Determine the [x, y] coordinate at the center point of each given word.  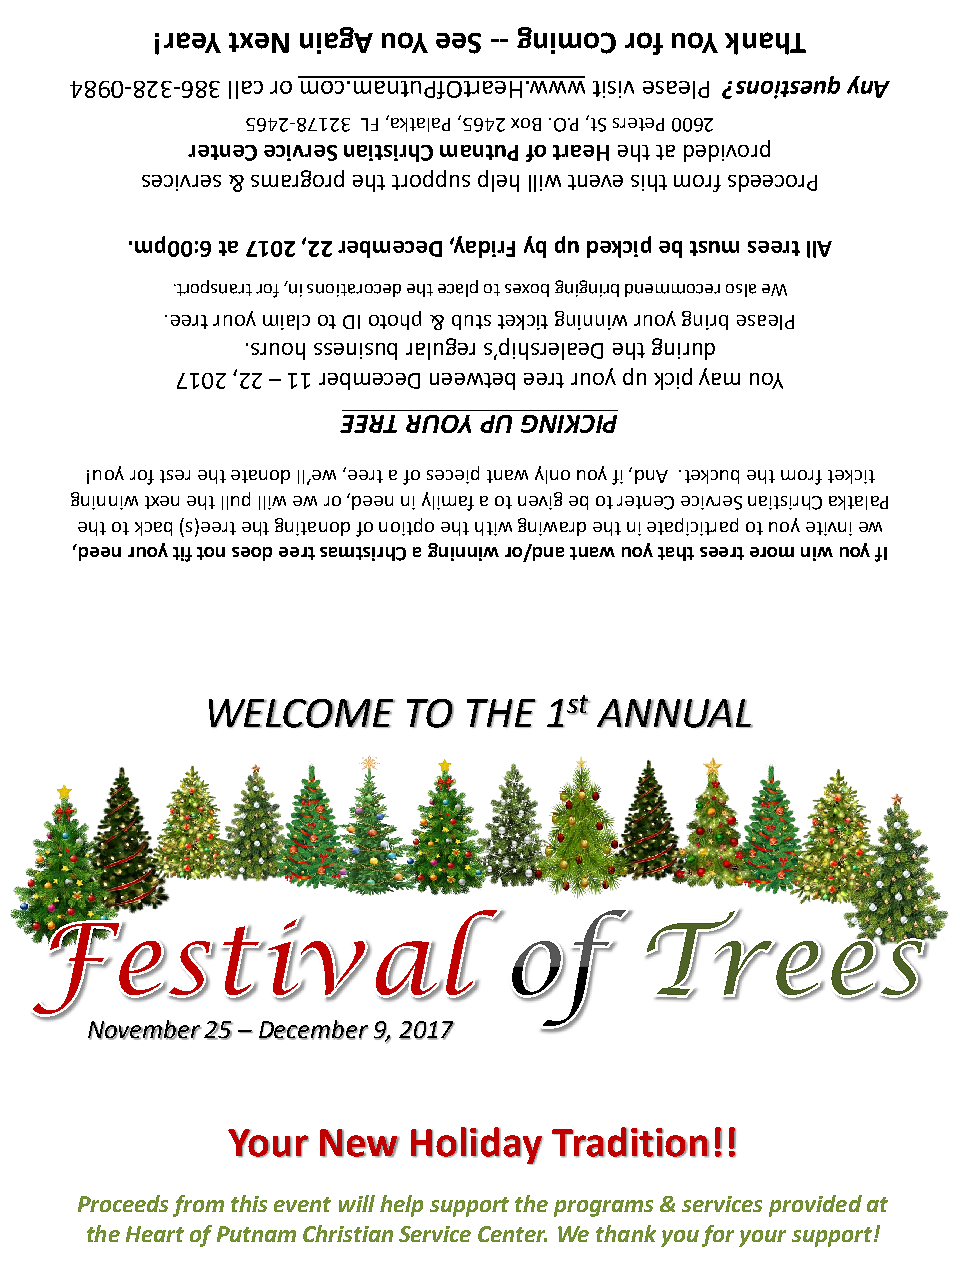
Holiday [477, 1146]
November [145, 1030]
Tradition [630, 1142]
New [360, 1143]
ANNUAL [675, 713]
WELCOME [302, 713]
